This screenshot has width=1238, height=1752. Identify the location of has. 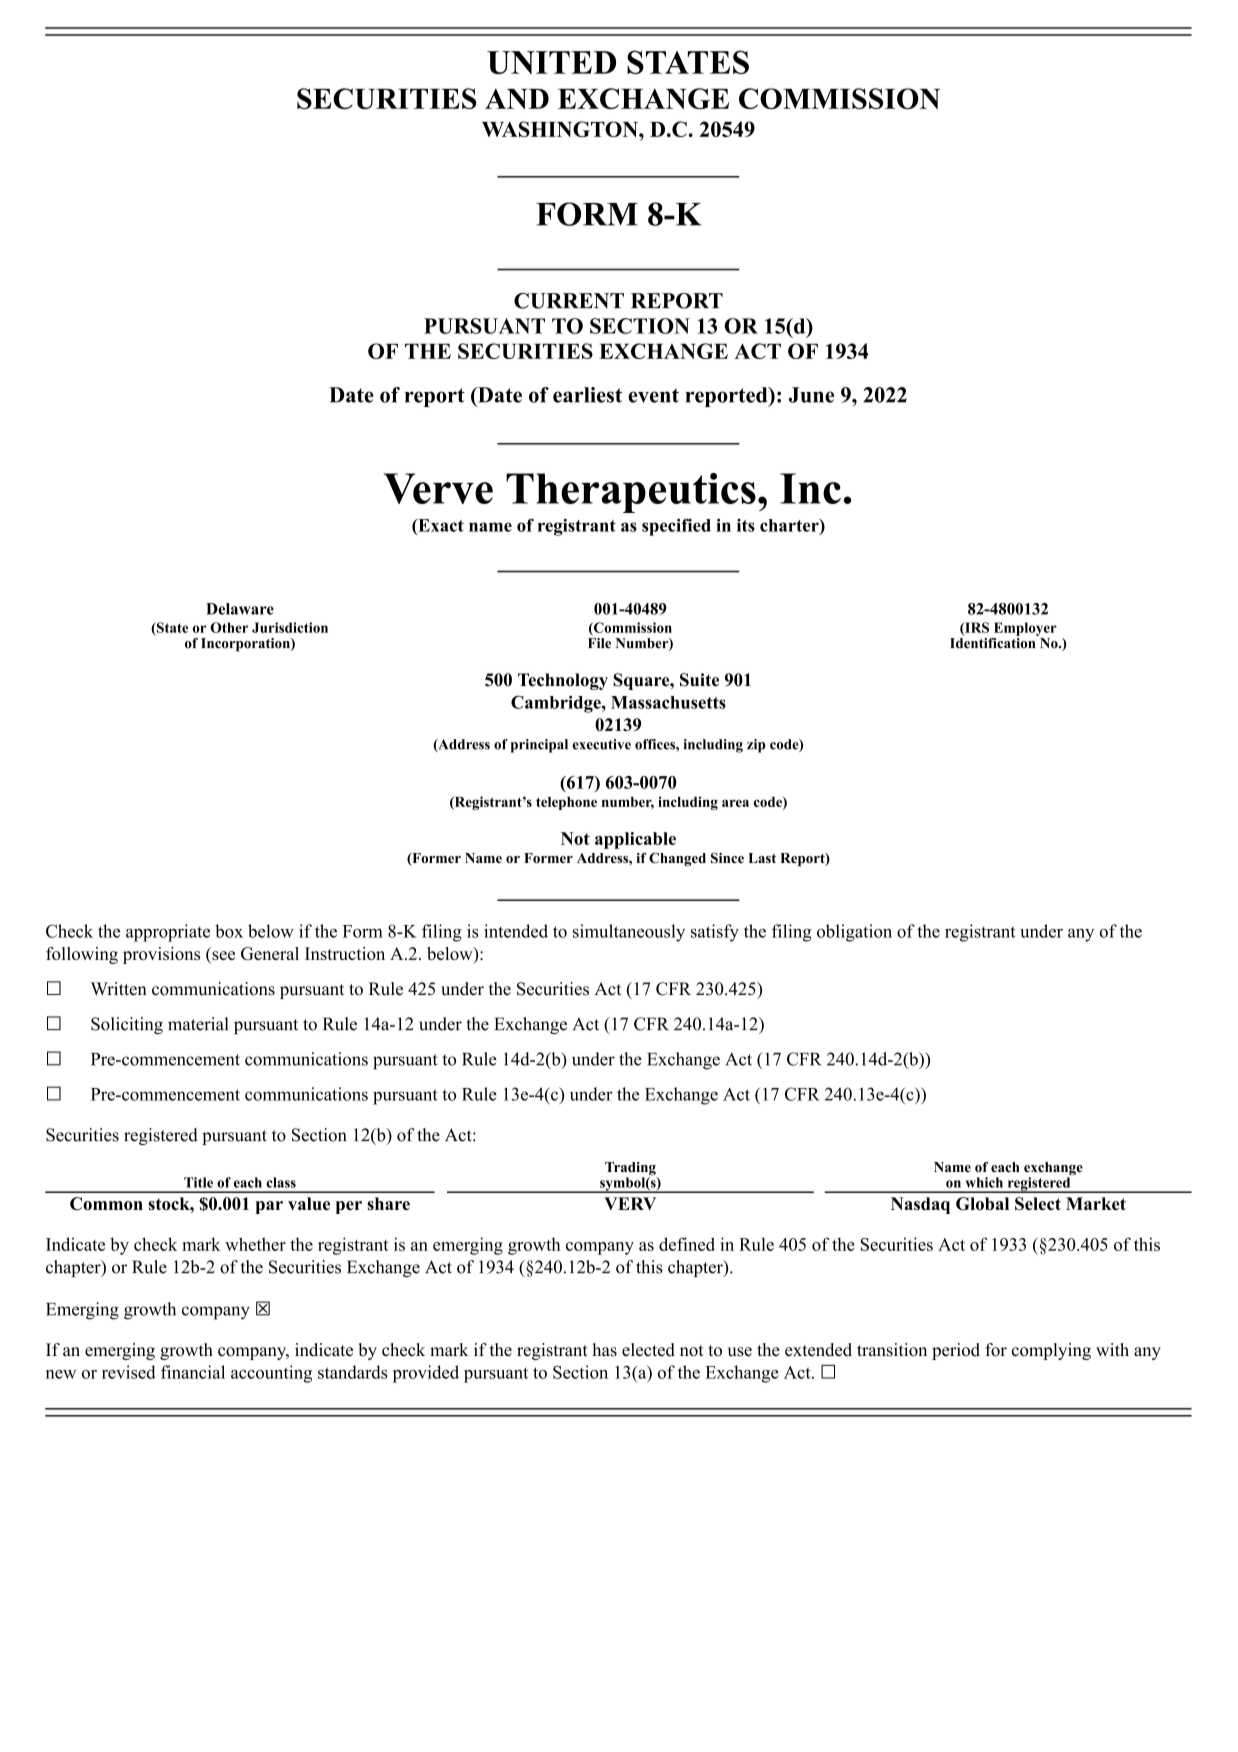
(605, 1350).
